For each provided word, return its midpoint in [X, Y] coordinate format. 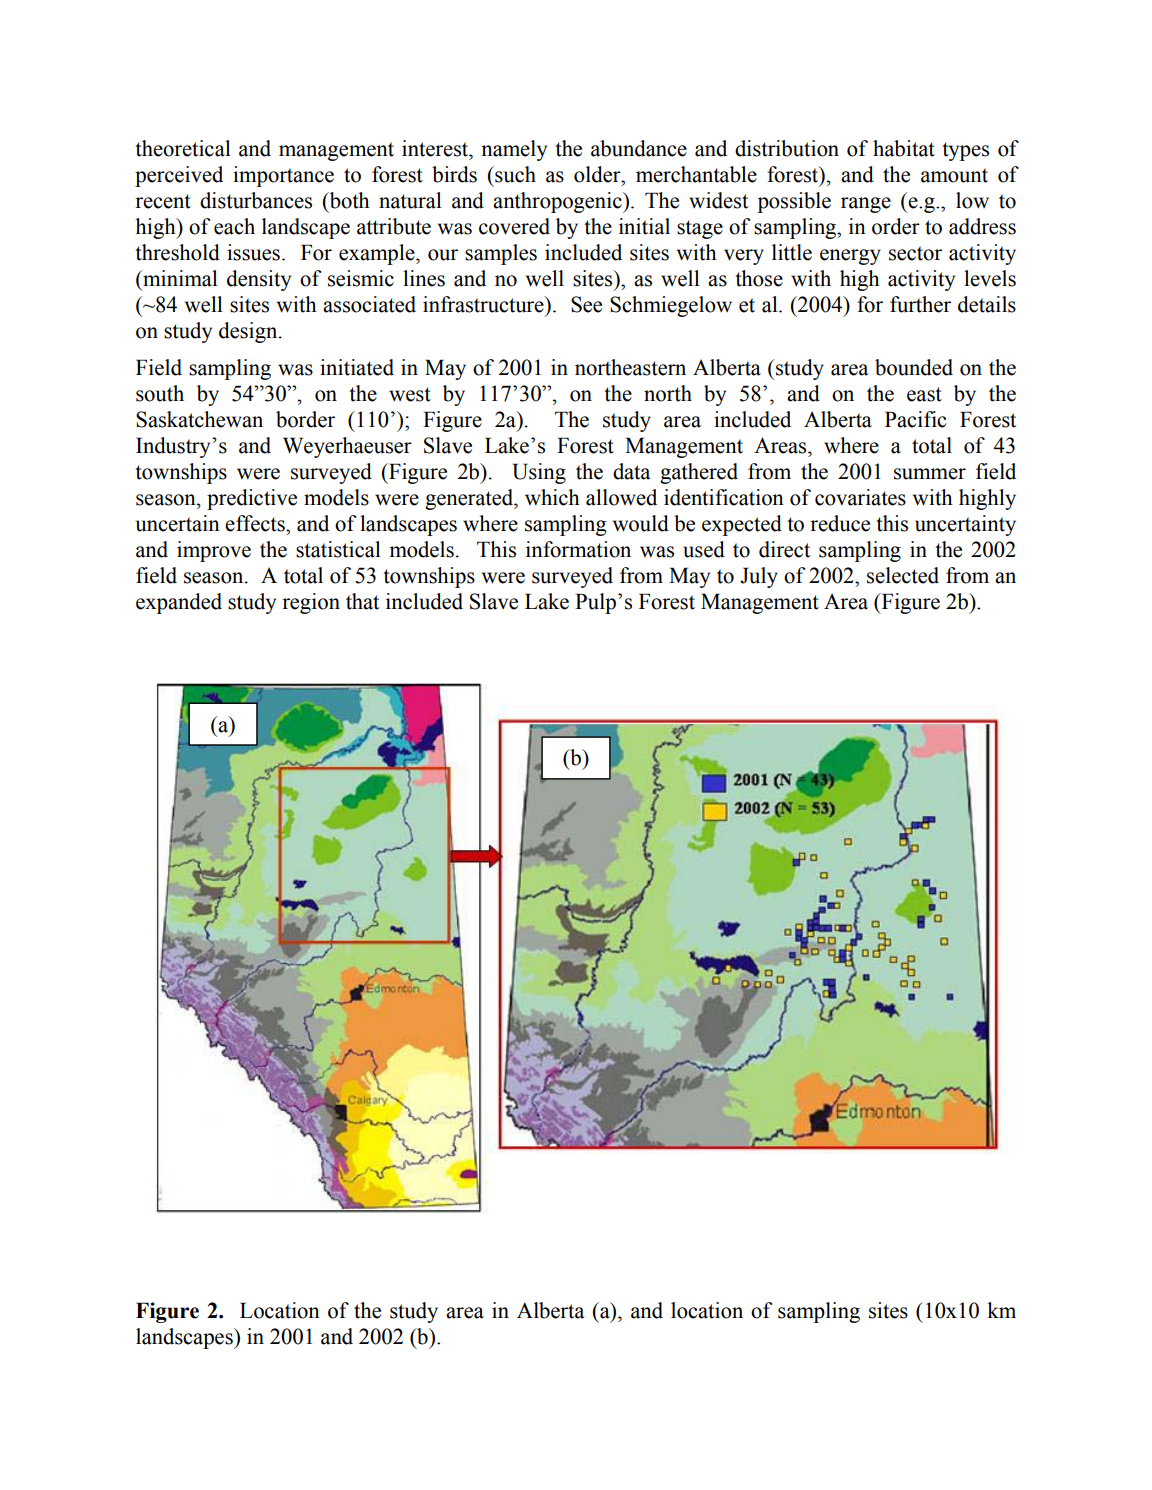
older [598, 174]
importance [283, 176]
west [410, 394]
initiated [357, 367]
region [311, 603]
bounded [914, 367]
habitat [904, 148]
